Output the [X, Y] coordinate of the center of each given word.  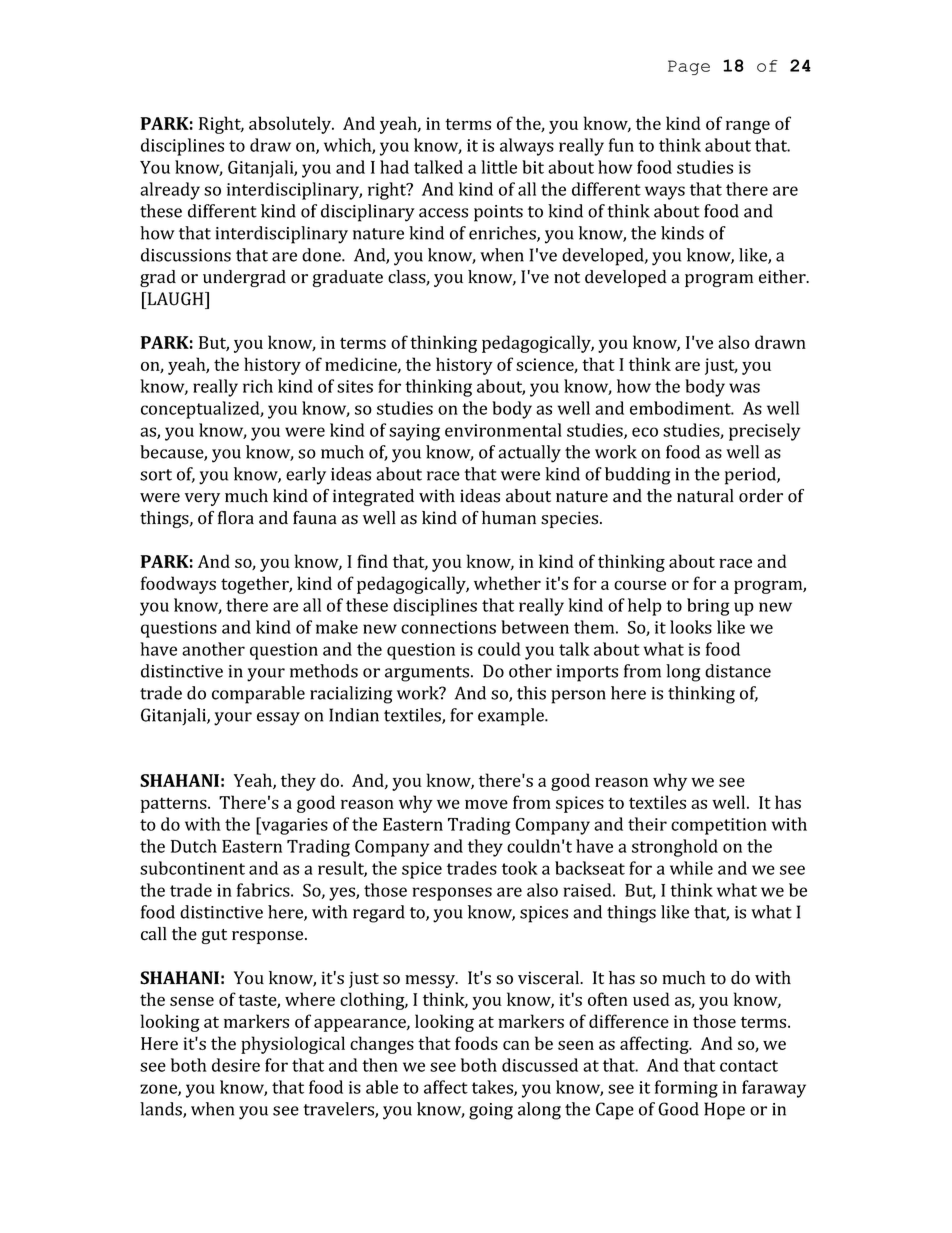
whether [507, 583]
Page [689, 67]
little [499, 167]
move [486, 804]
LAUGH [175, 299]
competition [719, 826]
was [744, 388]
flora [236, 518]
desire [236, 1065]
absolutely [291, 125]
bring [708, 607]
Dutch [194, 846]
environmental [503, 430]
